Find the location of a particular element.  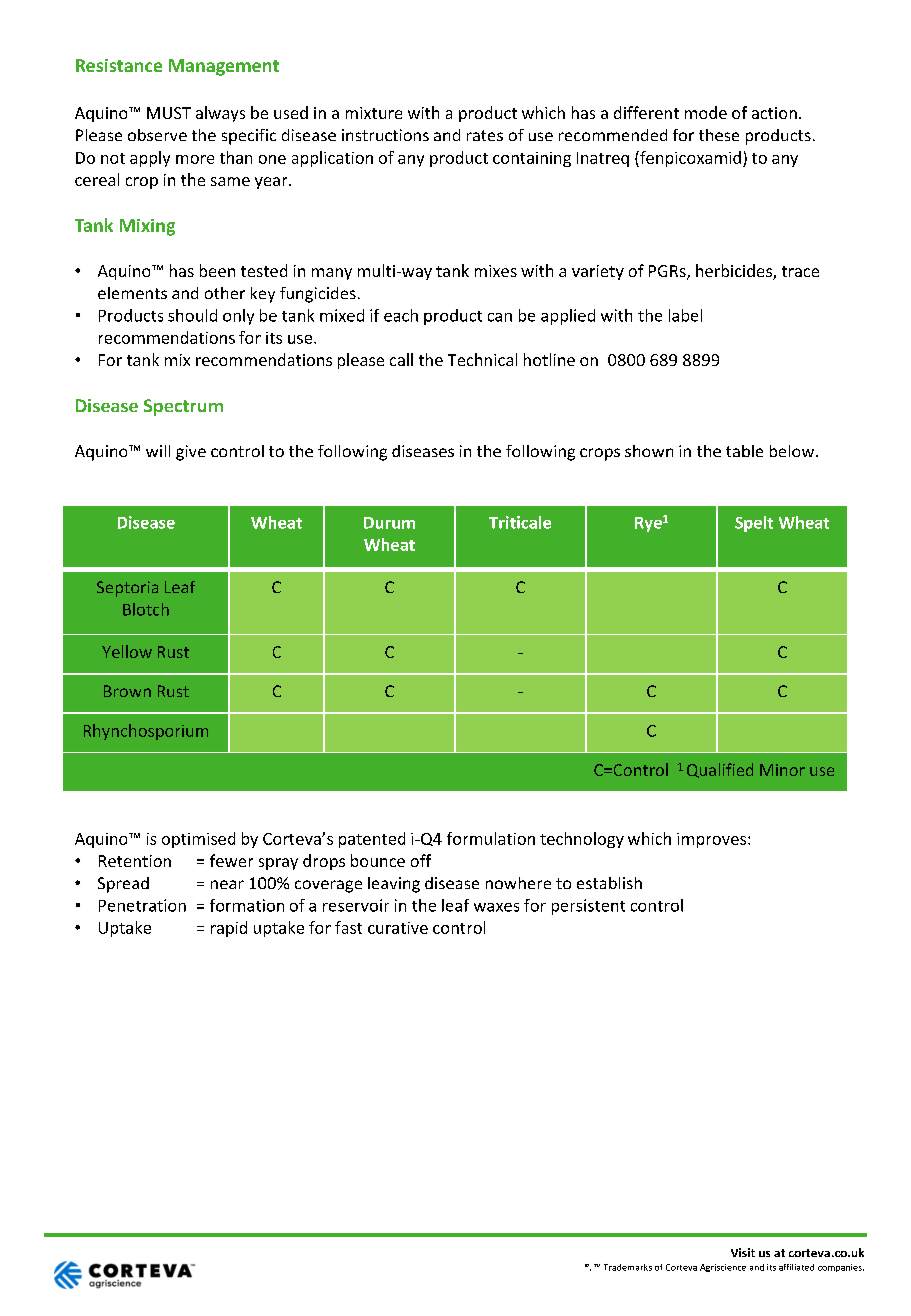

rapid is located at coordinates (229, 929).
